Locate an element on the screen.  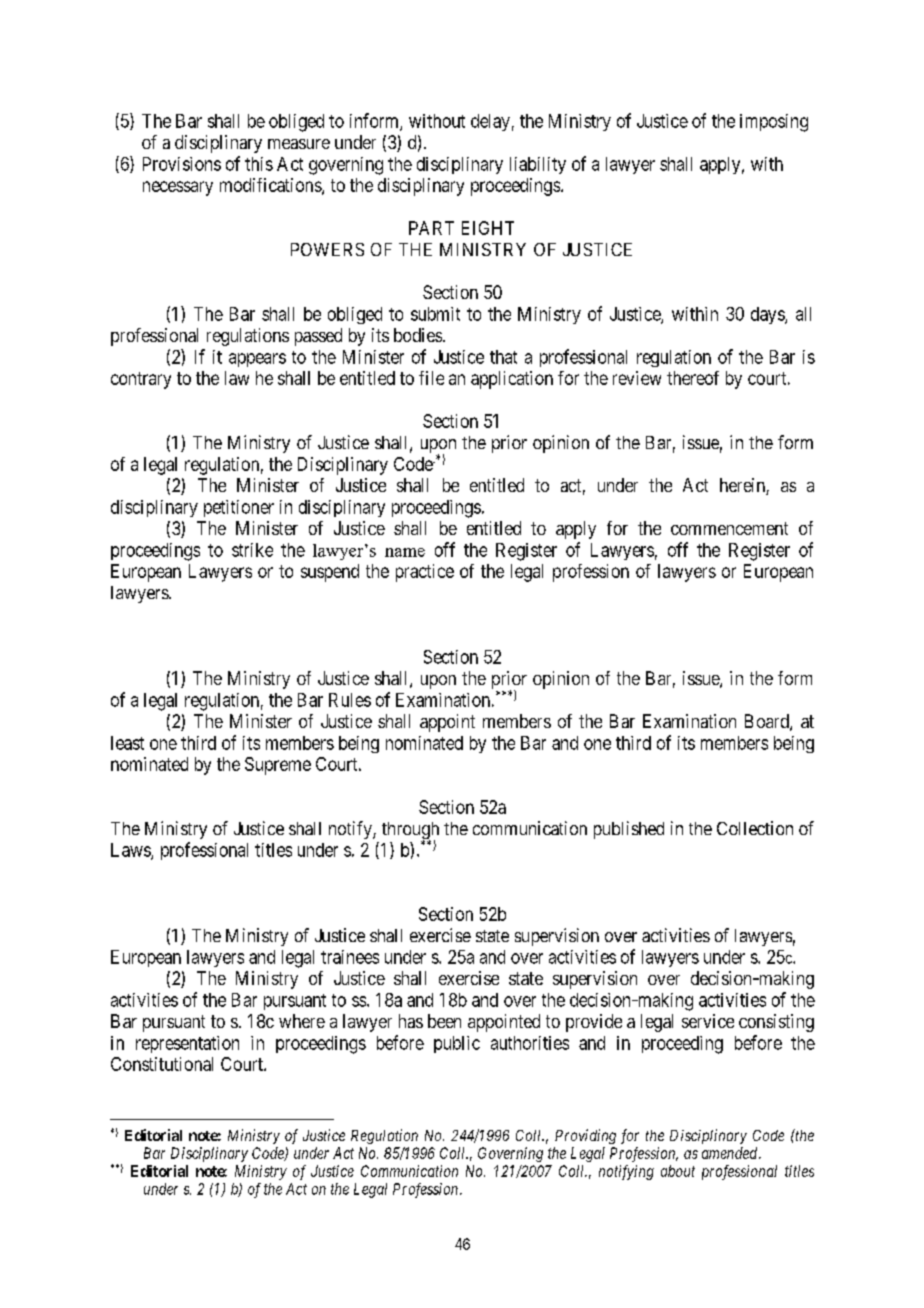
strike is located at coordinates (252, 550).
